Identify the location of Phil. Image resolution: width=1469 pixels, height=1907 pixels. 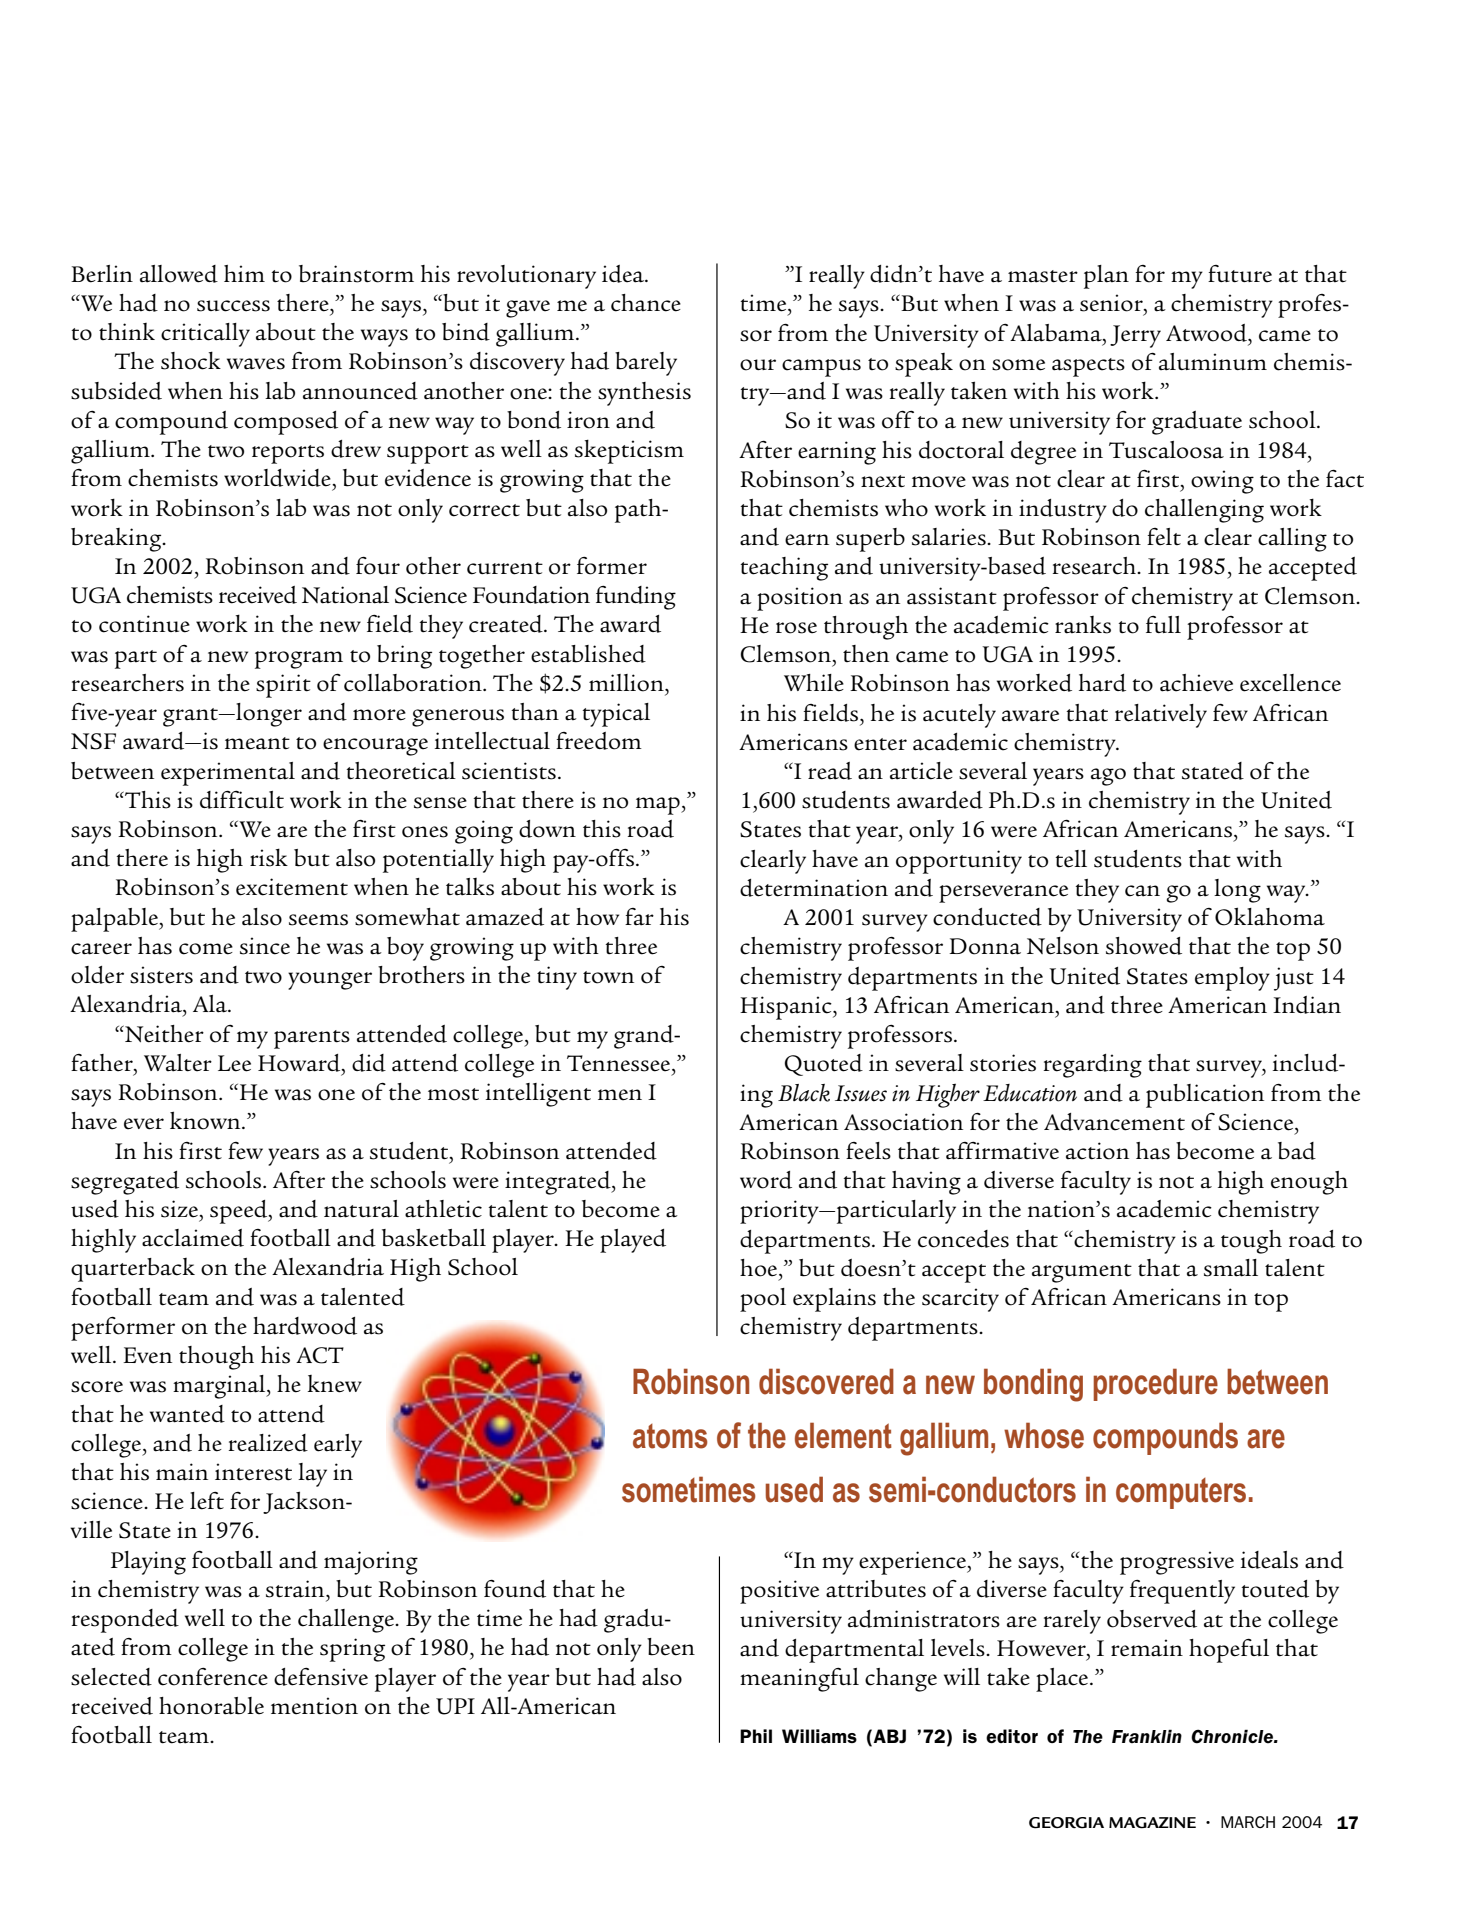
(756, 1736).
